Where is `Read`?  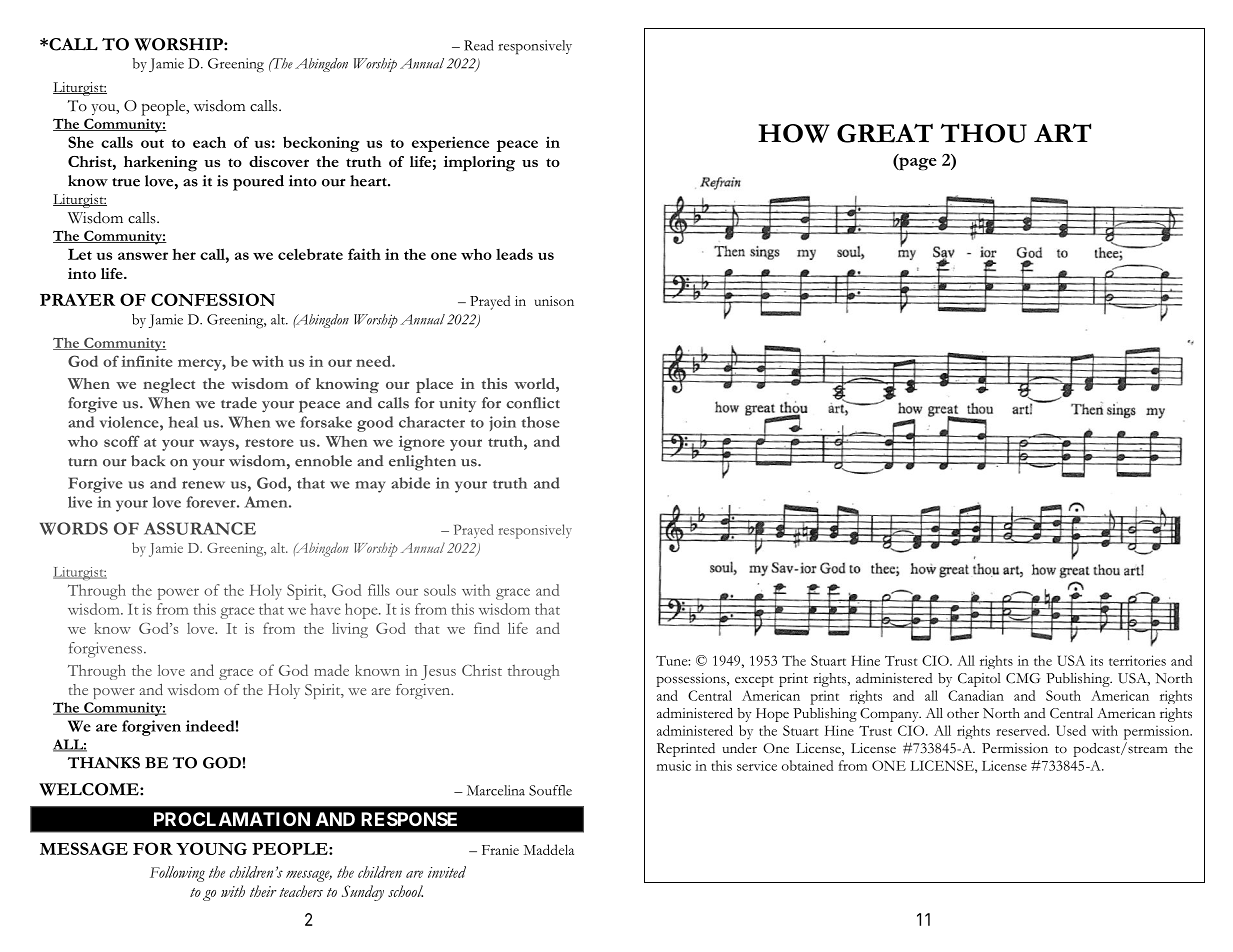 Read is located at coordinates (479, 45).
